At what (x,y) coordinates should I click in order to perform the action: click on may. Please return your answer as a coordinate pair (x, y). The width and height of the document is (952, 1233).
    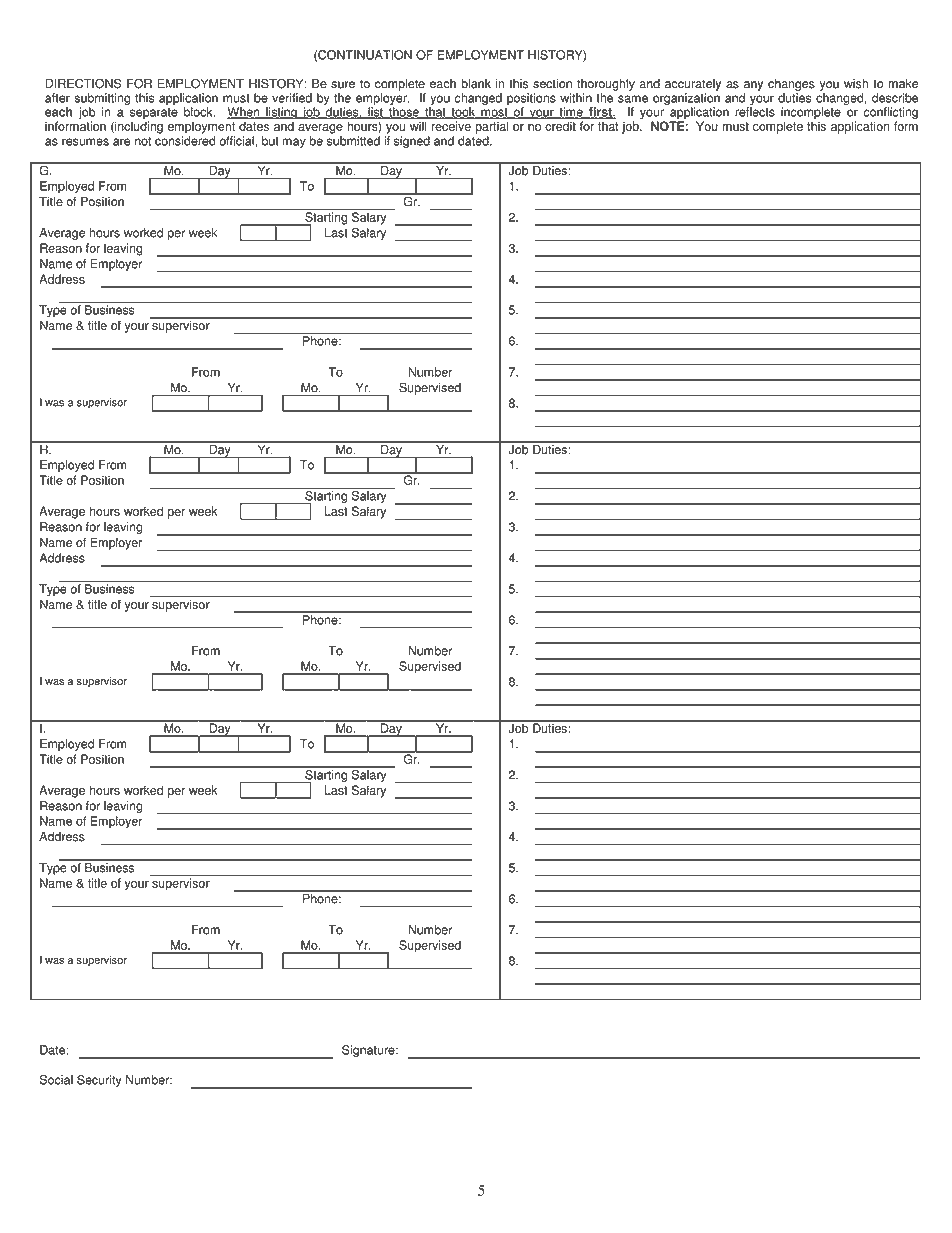
    Looking at the image, I should click on (294, 143).
